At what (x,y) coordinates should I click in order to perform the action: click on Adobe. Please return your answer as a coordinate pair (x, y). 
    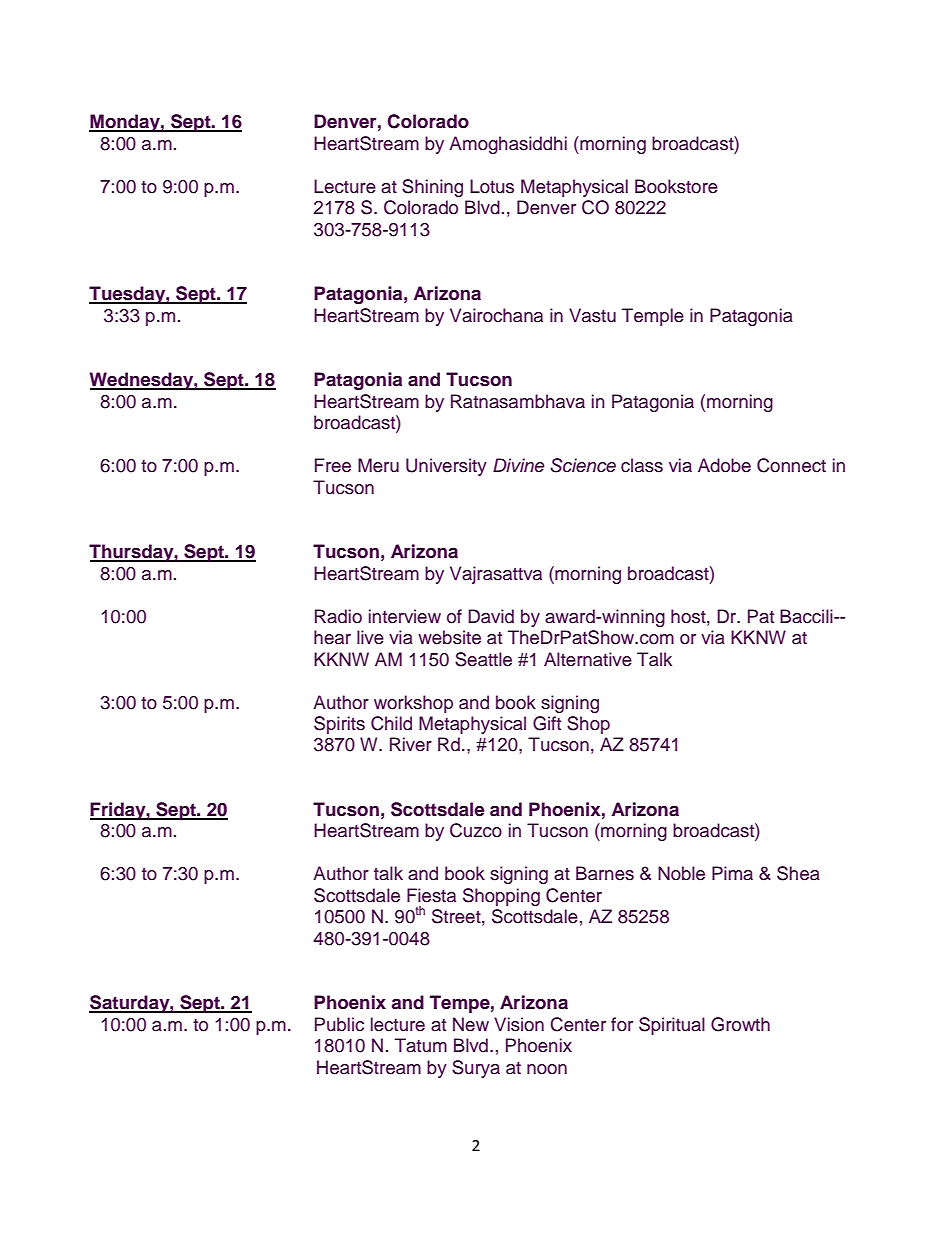
    Looking at the image, I should click on (724, 465).
